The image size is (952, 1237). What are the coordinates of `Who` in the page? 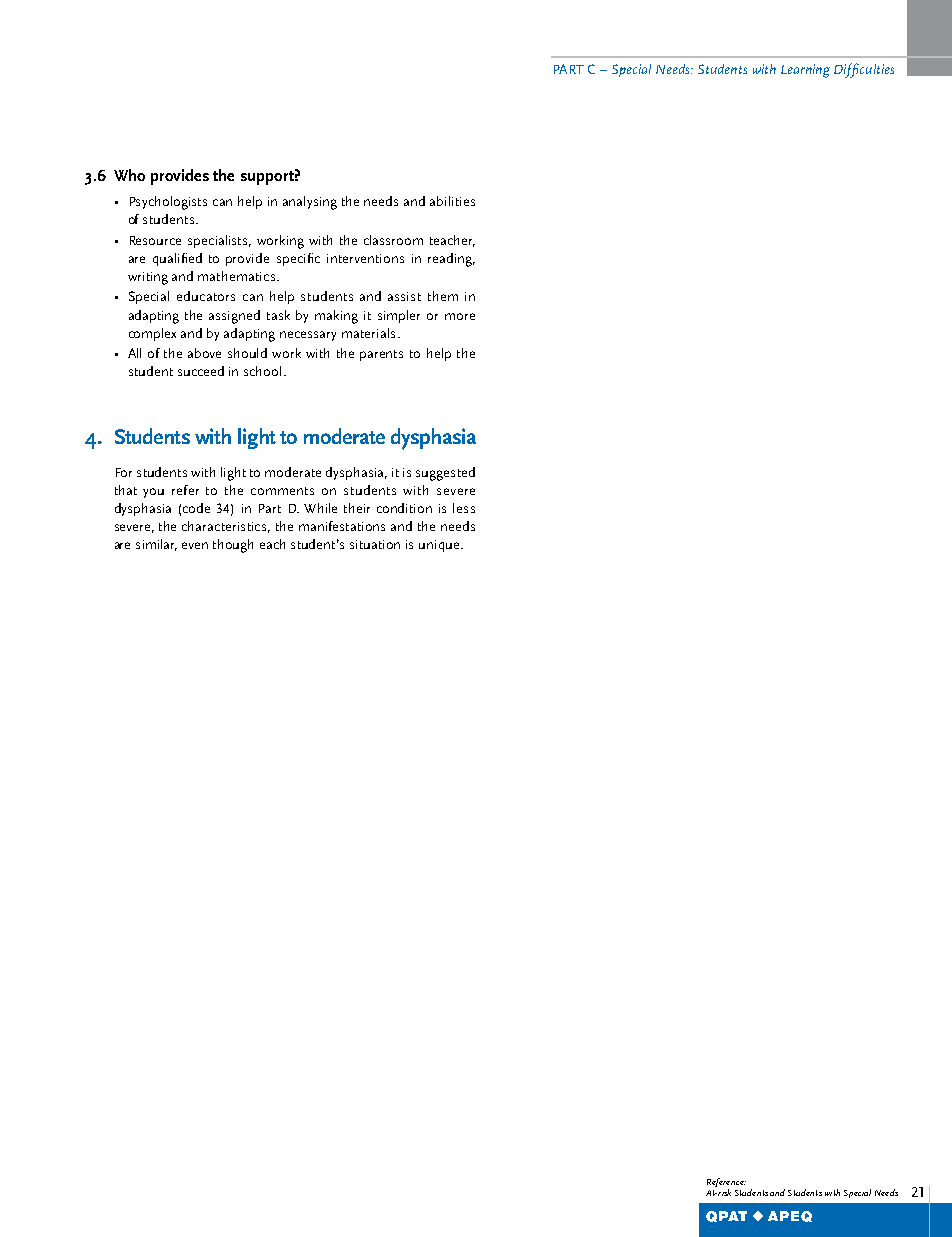 It's located at (129, 175).
